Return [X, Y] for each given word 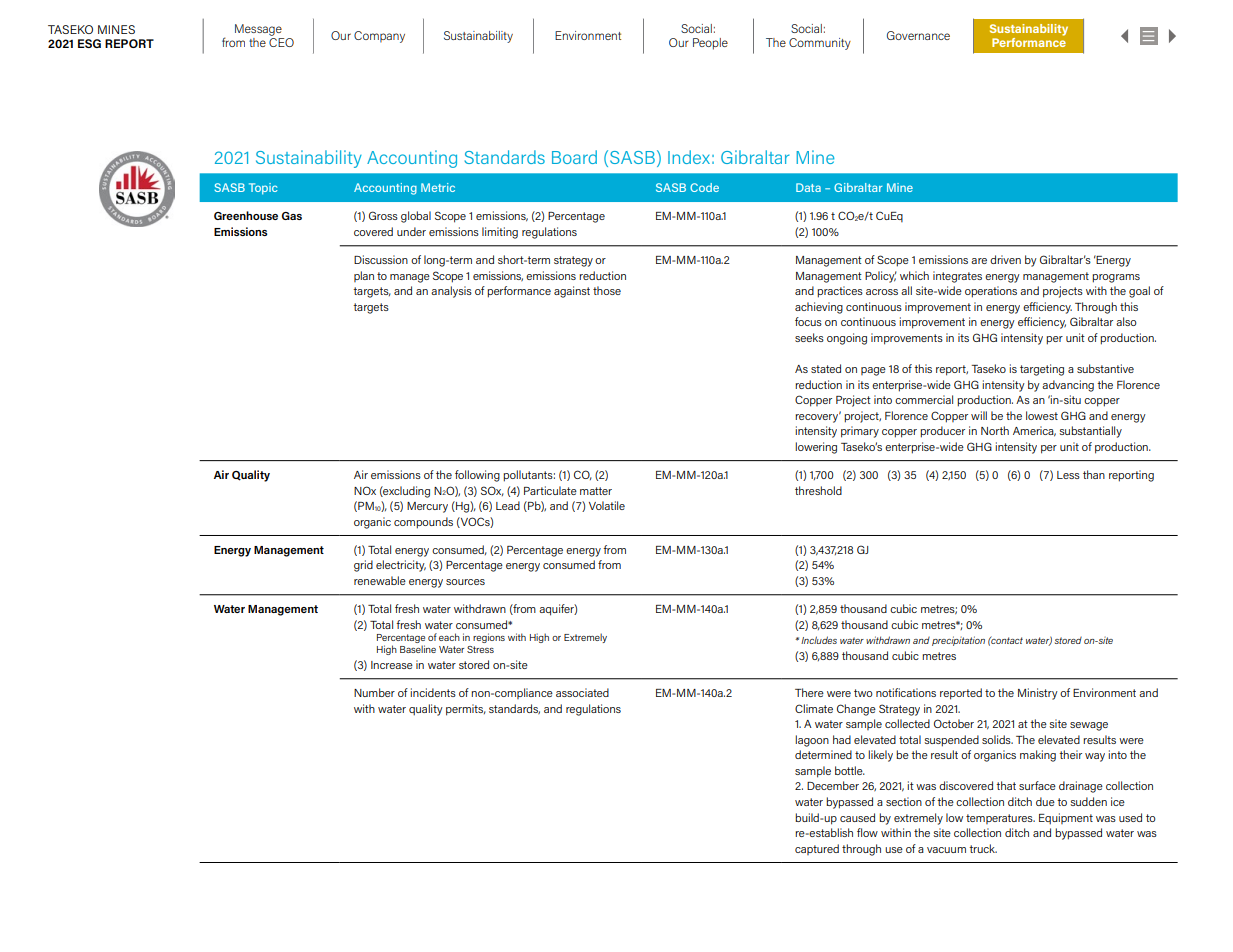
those [607, 290]
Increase [392, 665]
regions [489, 638]
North [995, 430]
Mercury [427, 507]
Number [374, 692]
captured [817, 849]
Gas [292, 216]
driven [1005, 259]
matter [596, 491]
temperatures [1000, 819]
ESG [89, 43]
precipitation [958, 641]
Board [574, 157]
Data [808, 187]
